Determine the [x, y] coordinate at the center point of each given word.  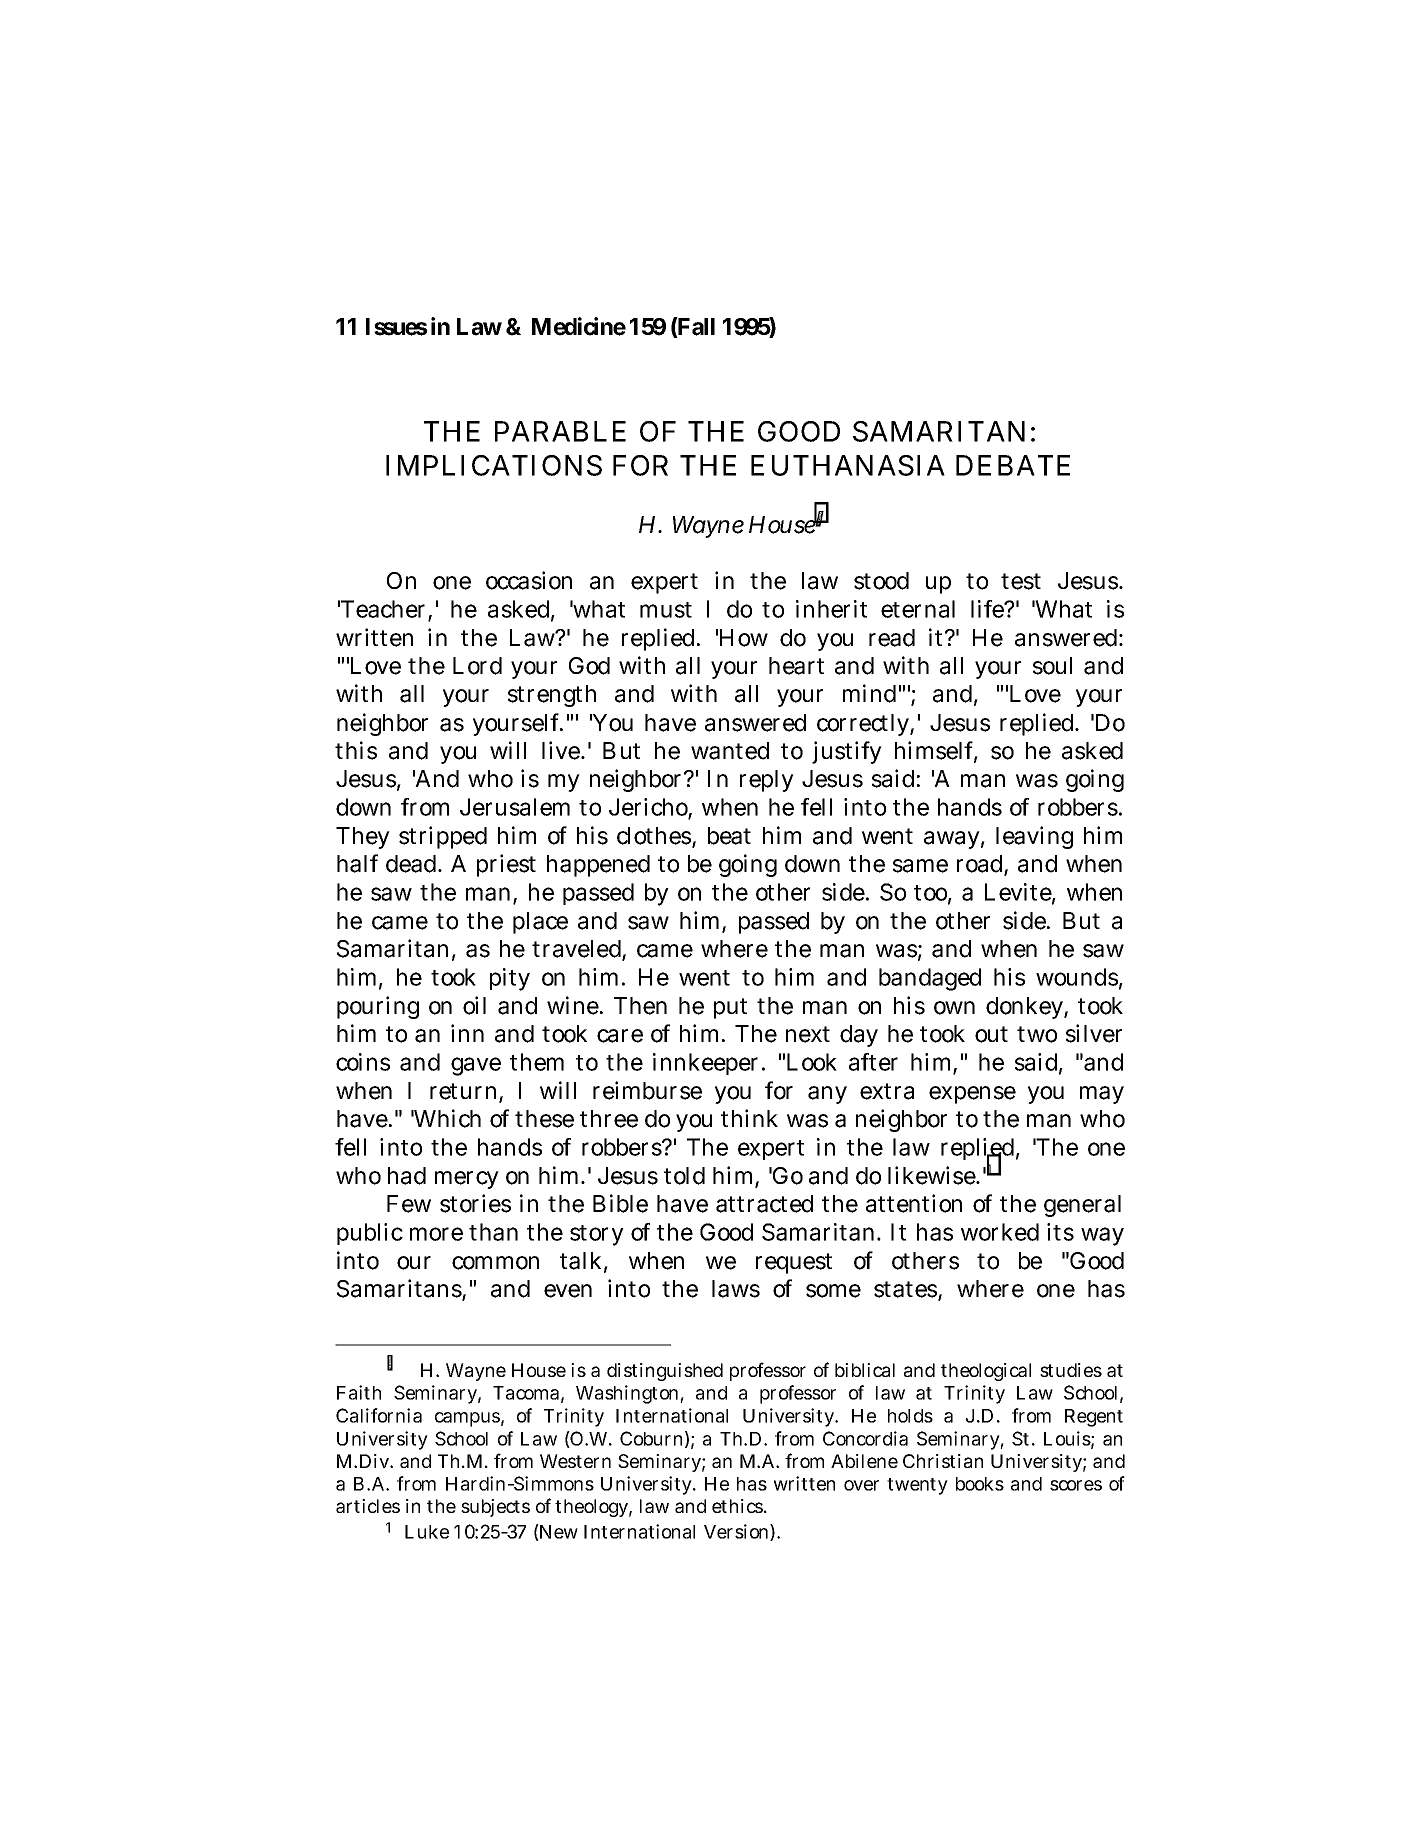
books [980, 1484]
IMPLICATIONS [494, 465]
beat [729, 836]
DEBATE [1013, 465]
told [684, 1176]
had [407, 1176]
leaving [1034, 837]
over [861, 1485]
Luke [427, 1532]
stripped [443, 837]
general [1082, 1206]
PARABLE [560, 431]
